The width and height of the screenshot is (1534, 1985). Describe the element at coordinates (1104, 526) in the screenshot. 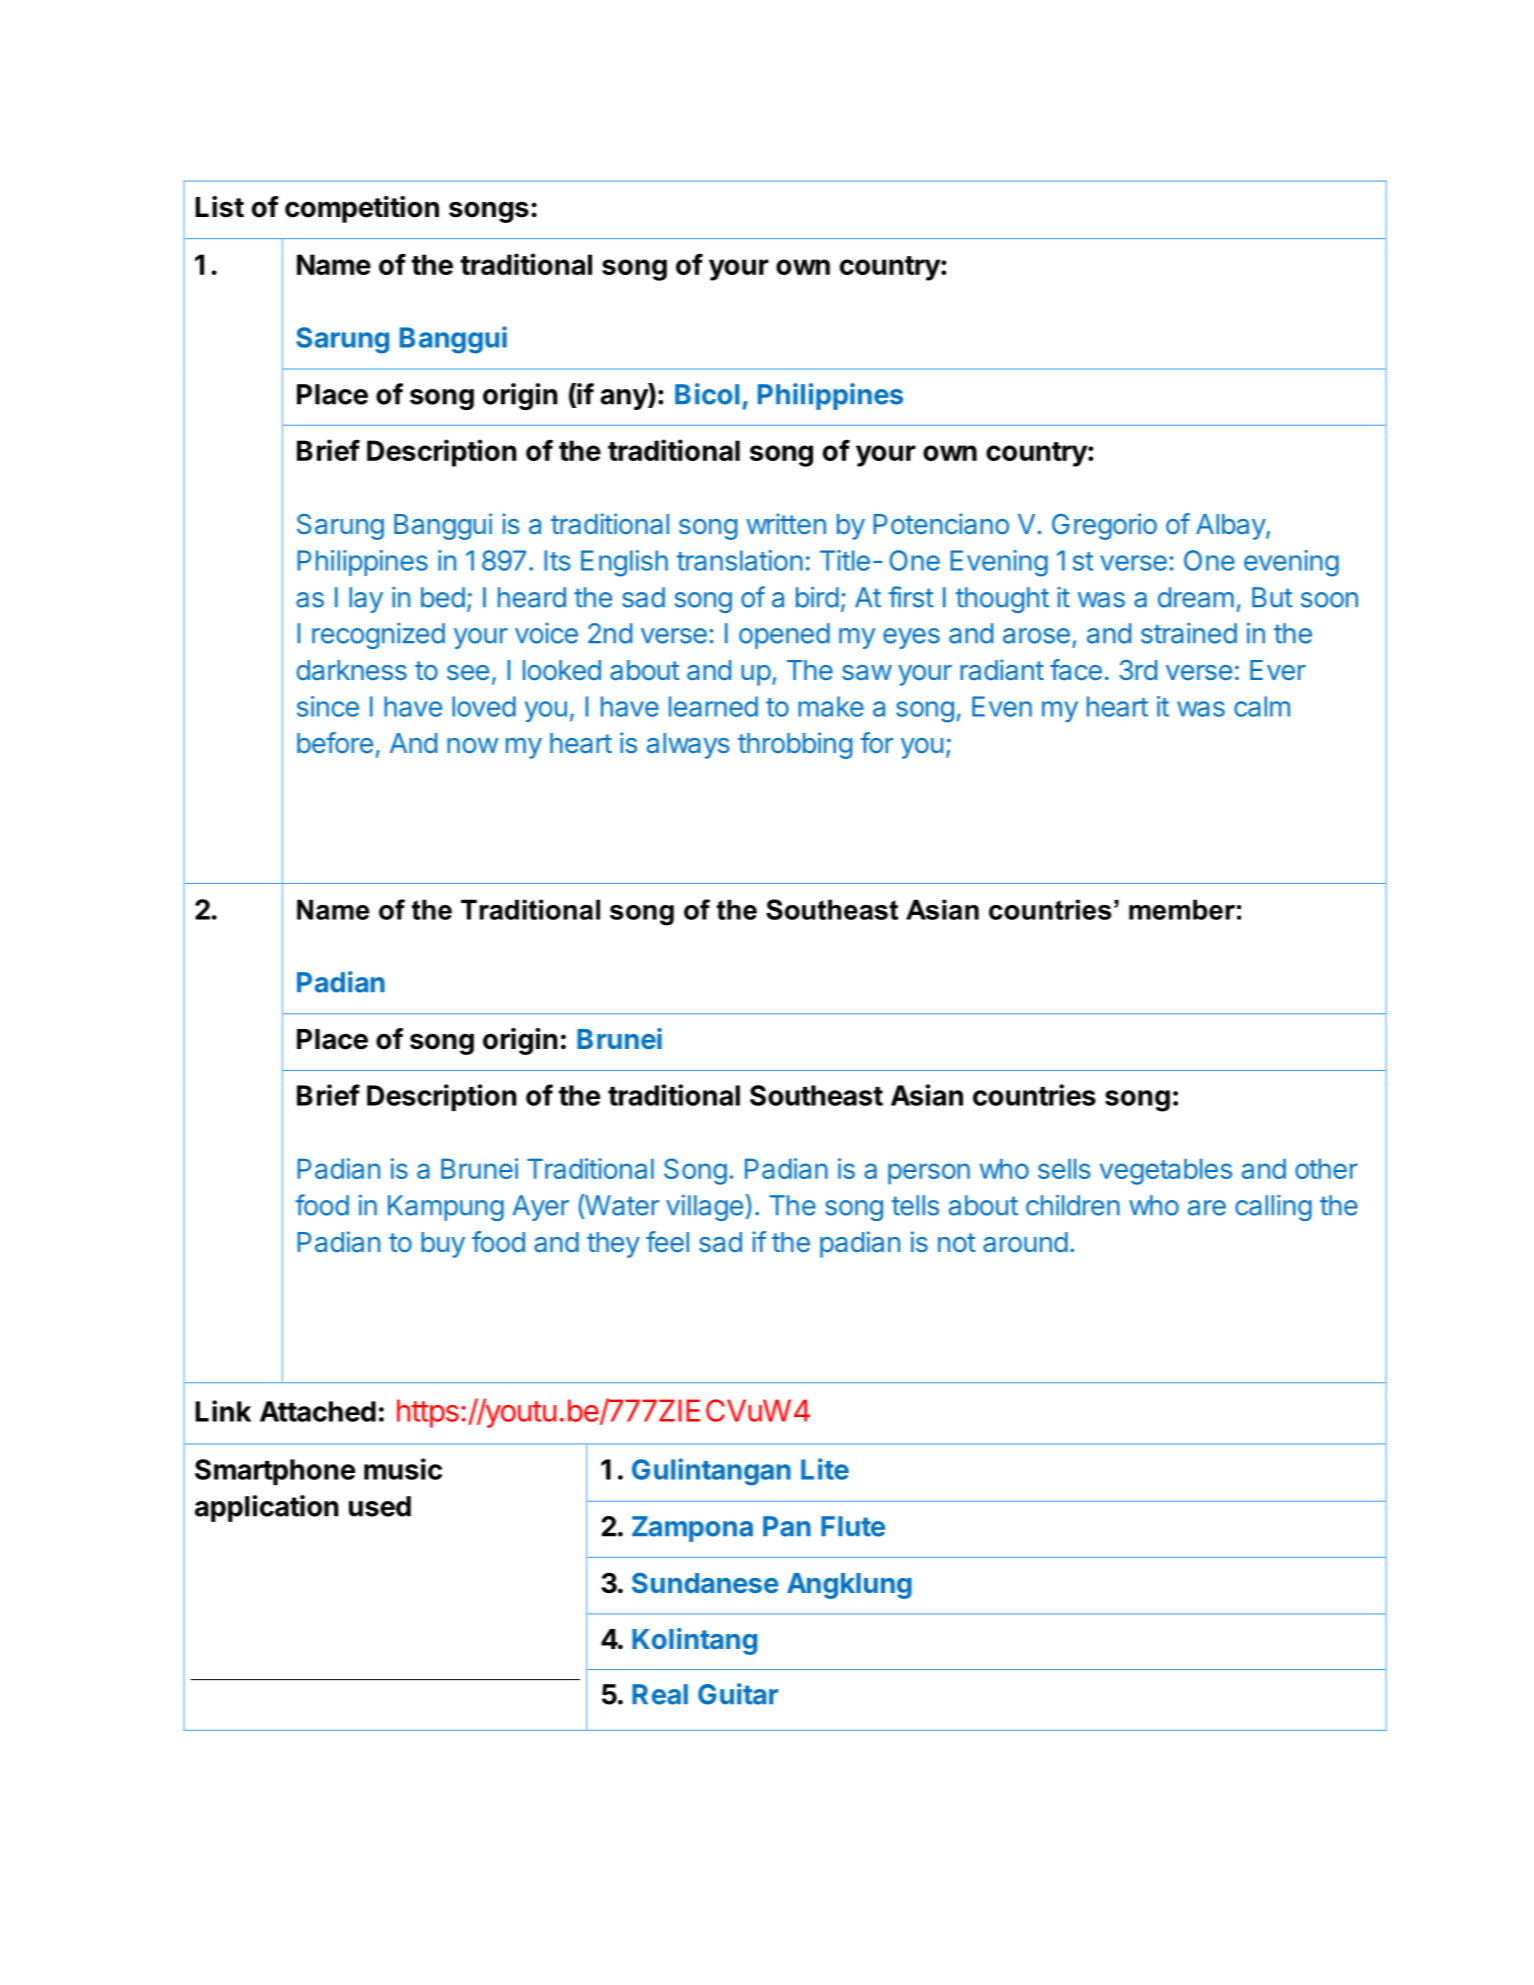

I see `Gregorio` at that location.
